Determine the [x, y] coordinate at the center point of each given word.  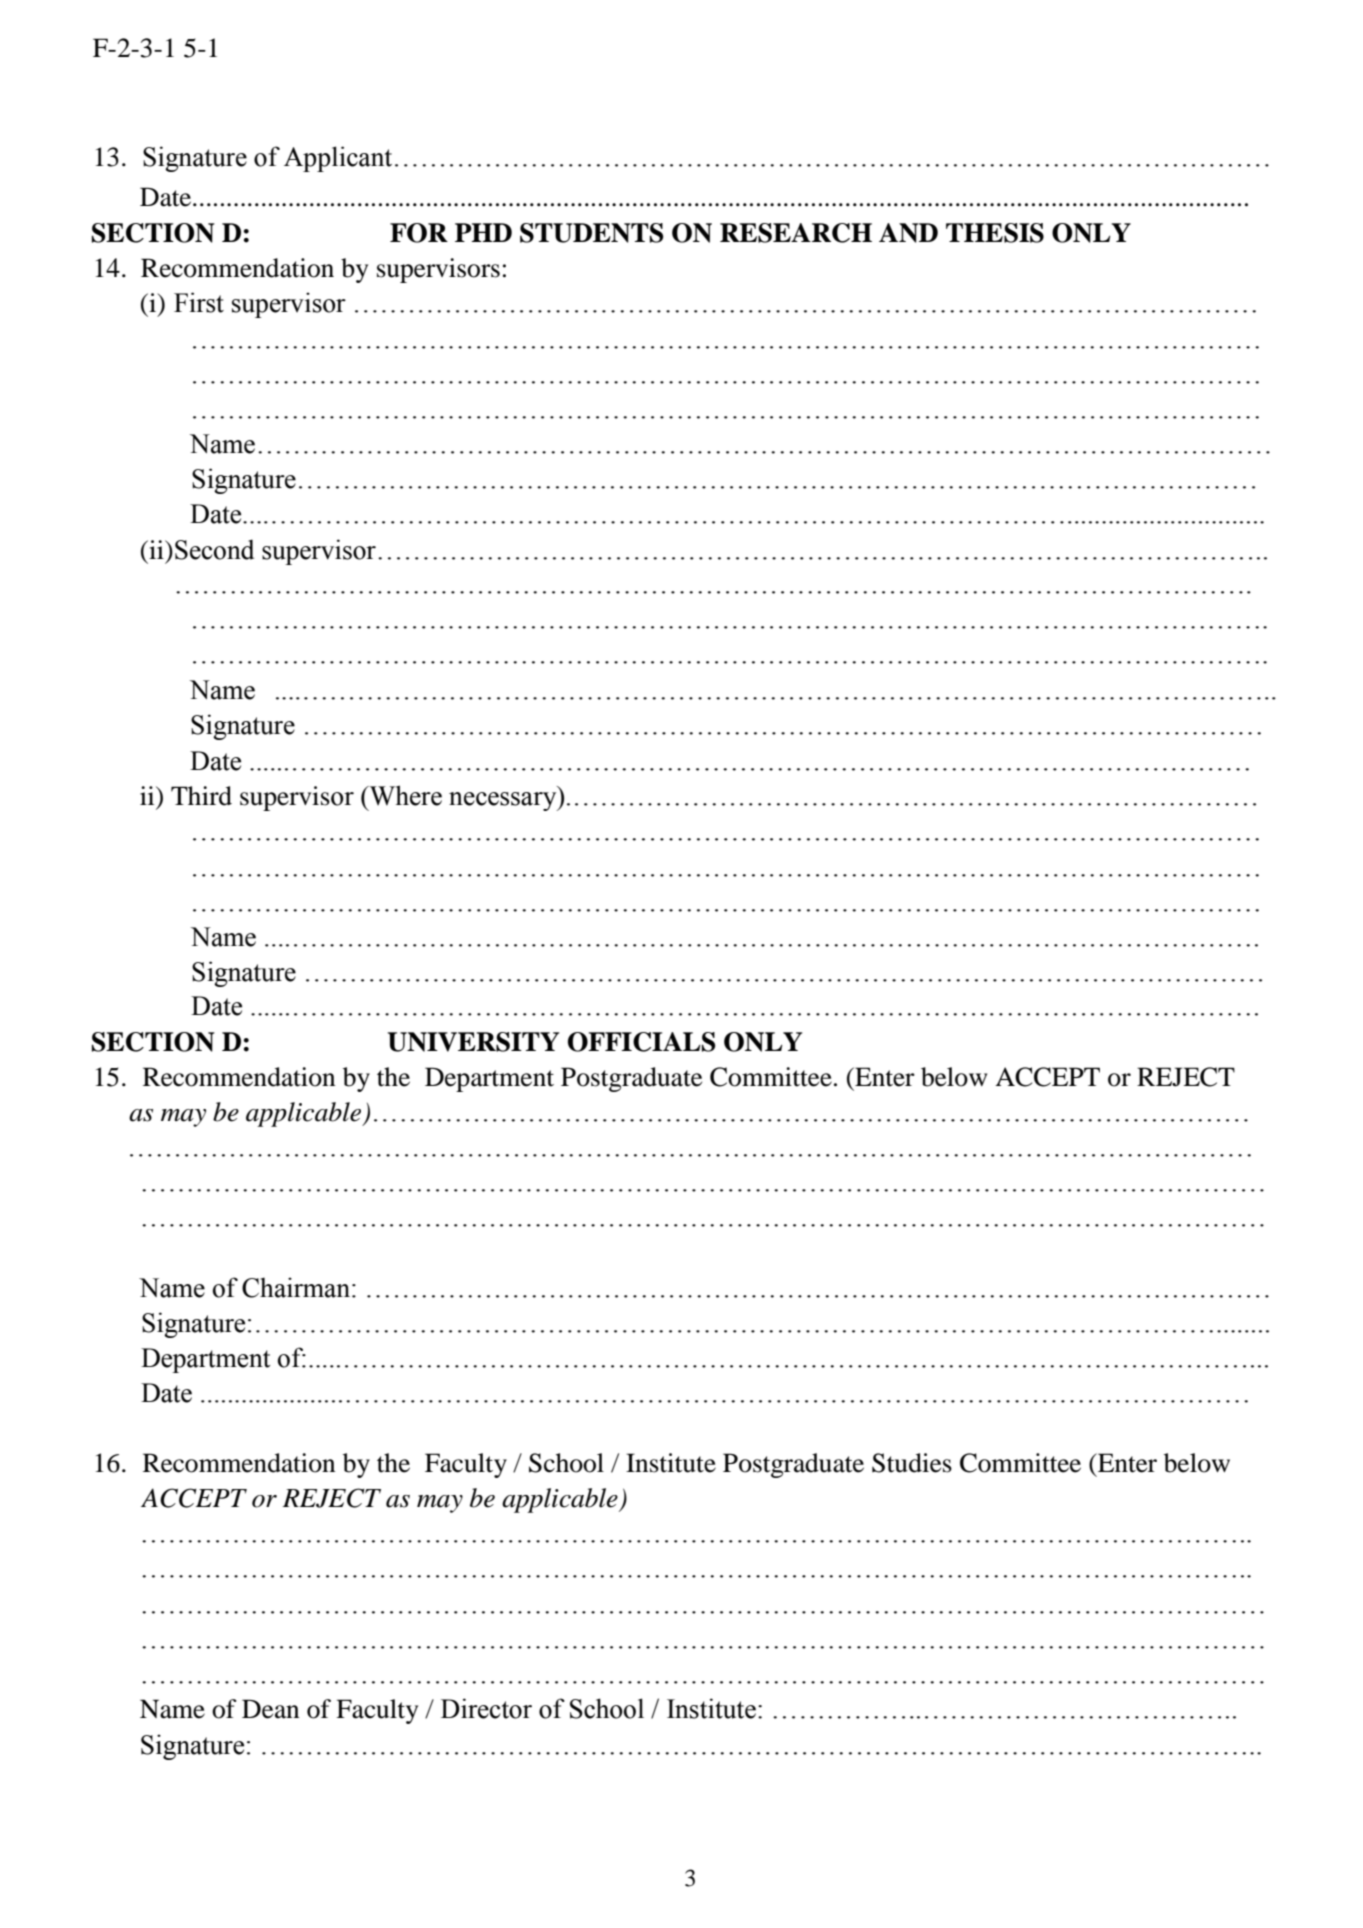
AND [908, 233]
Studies [912, 1463]
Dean [270, 1709]
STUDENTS [591, 233]
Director [486, 1708]
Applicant [338, 159]
